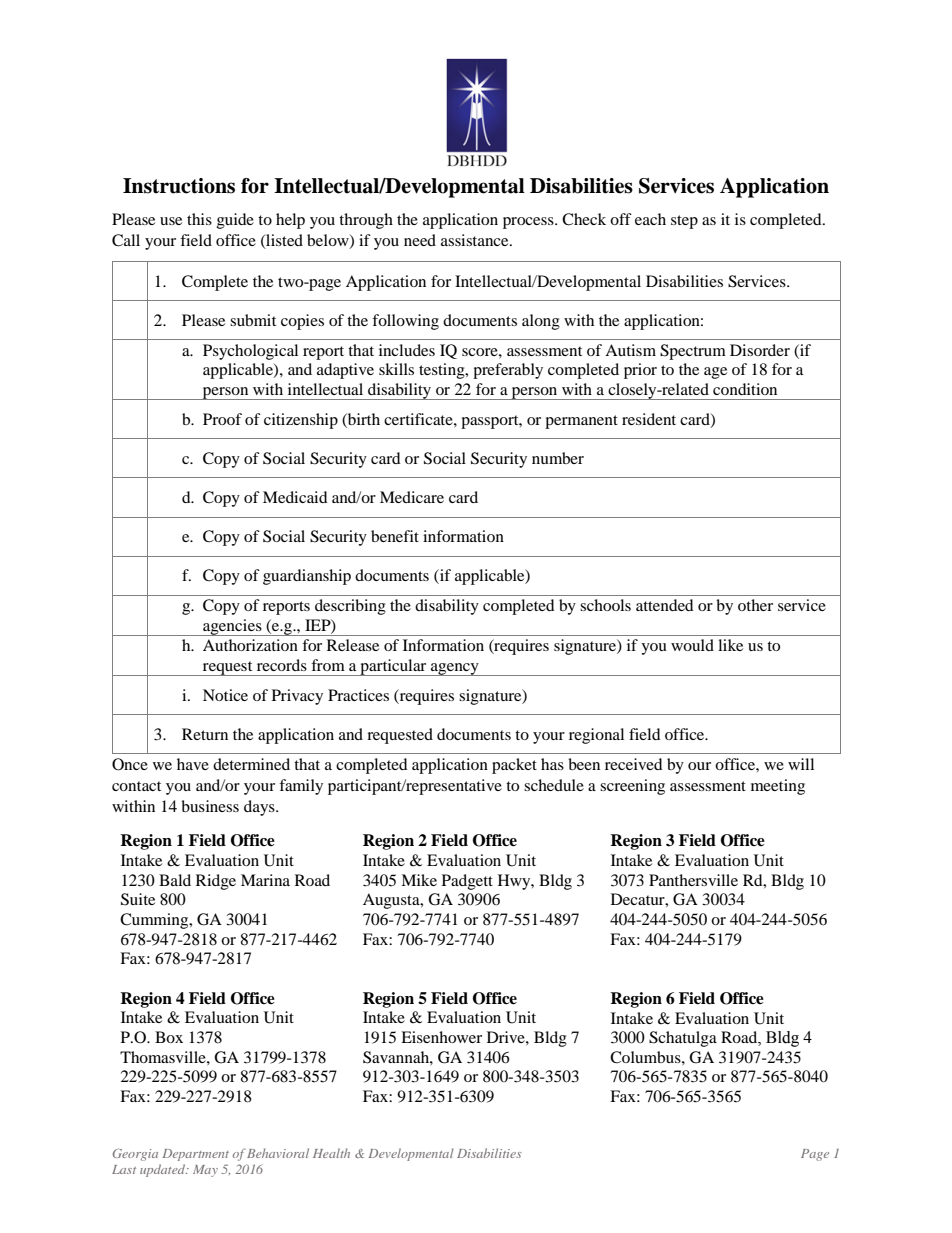 This document has height=1233, width=952. What do you see at coordinates (455, 669) in the document?
I see `agency` at bounding box center [455, 669].
